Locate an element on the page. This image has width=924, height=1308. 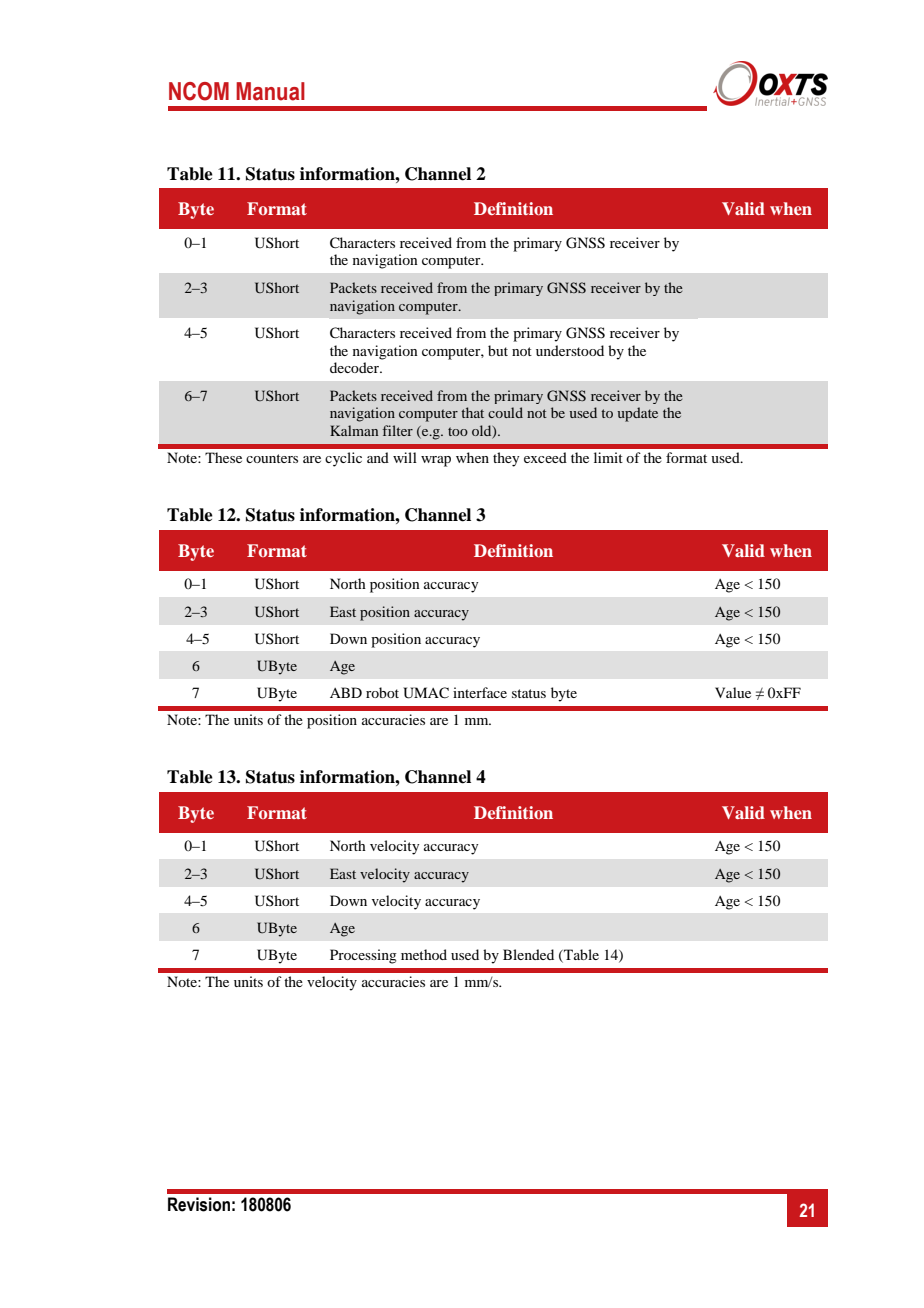
that is located at coordinates (472, 412).
